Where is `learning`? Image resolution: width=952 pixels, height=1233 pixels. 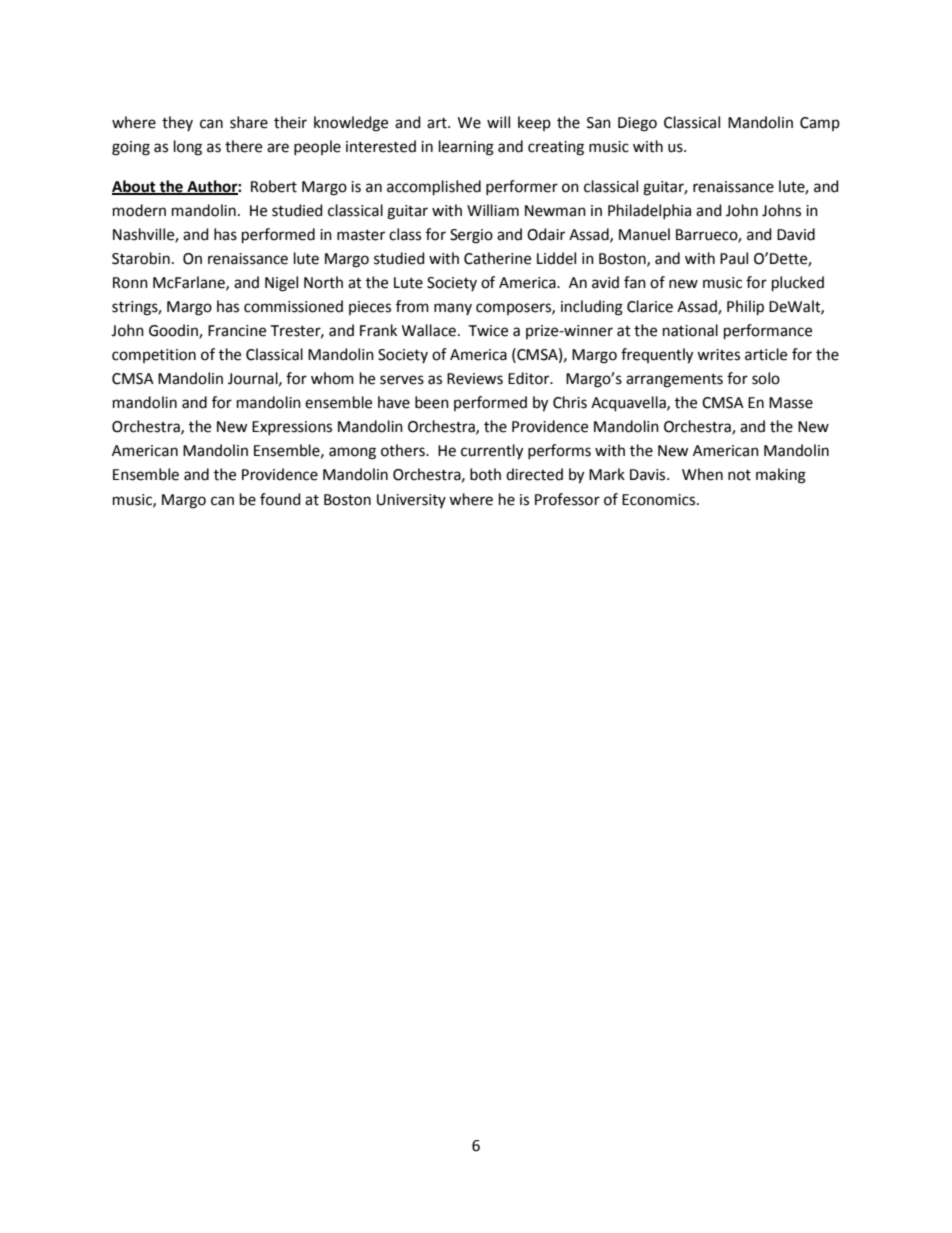 learning is located at coordinates (466, 148).
